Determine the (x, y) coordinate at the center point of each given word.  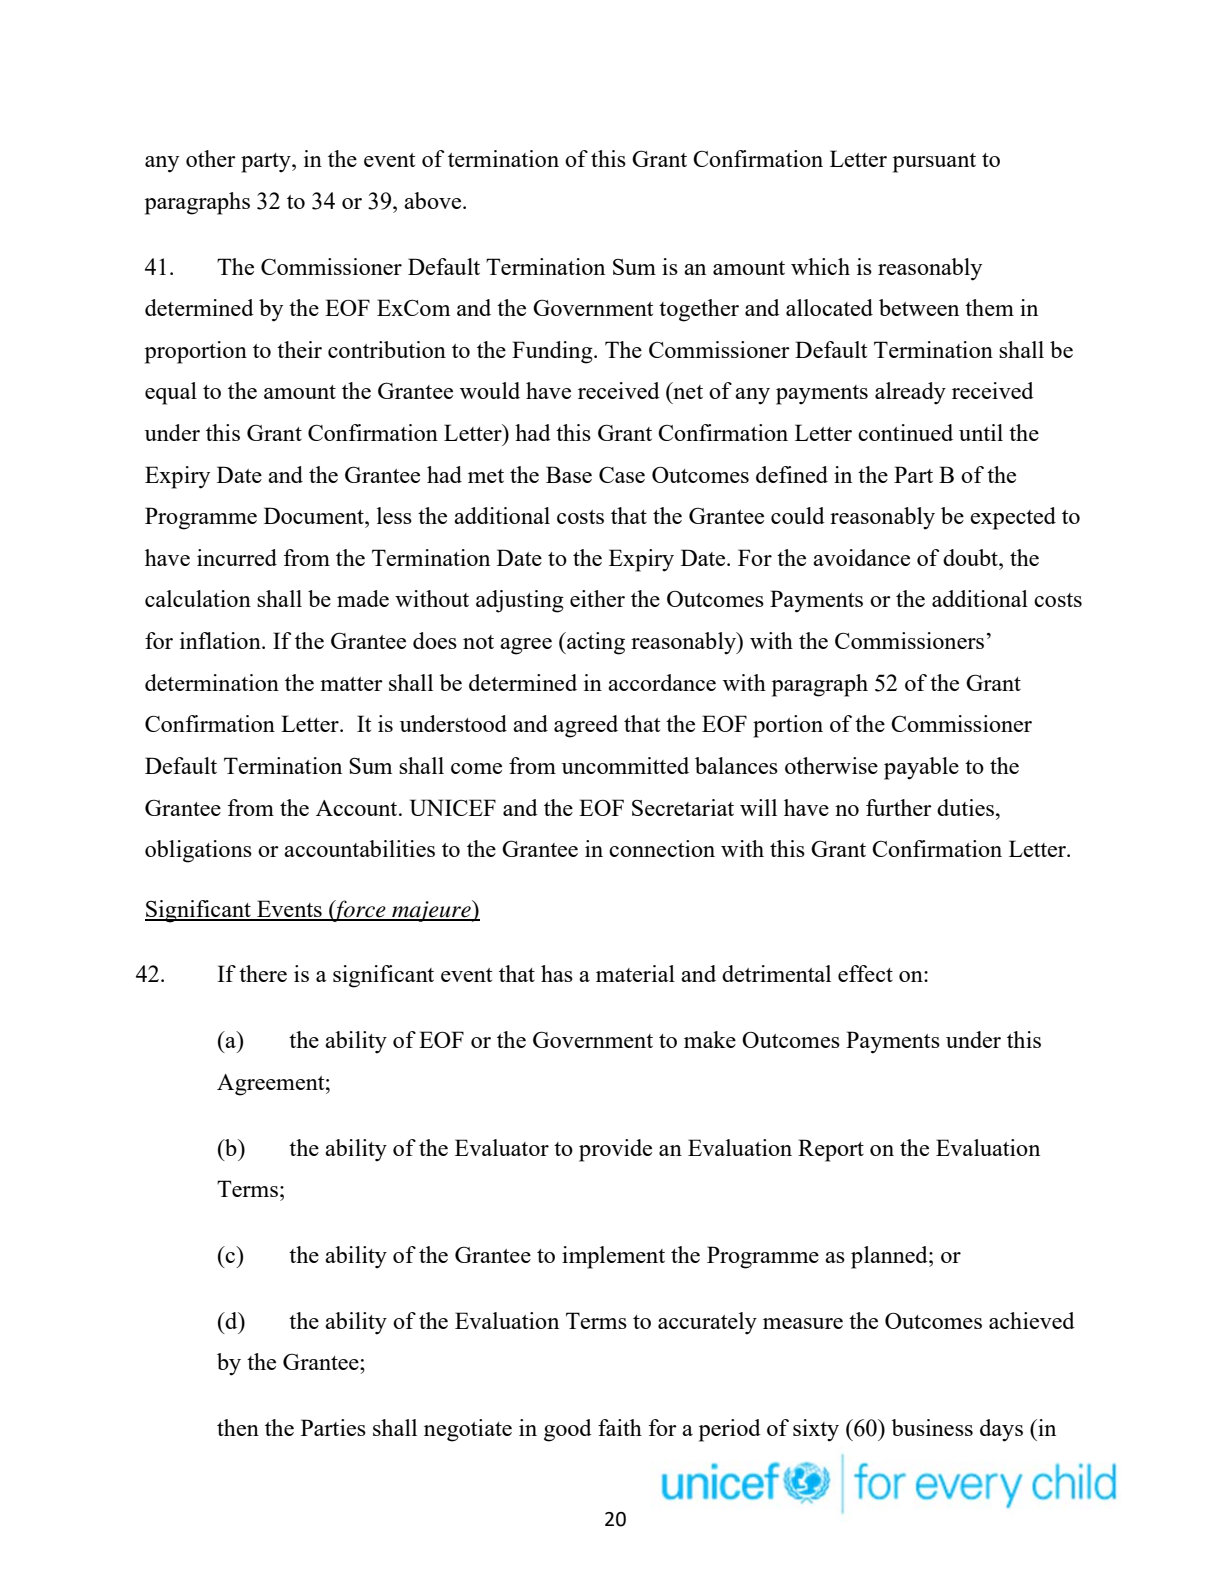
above (434, 200)
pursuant (934, 163)
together (699, 310)
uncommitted (625, 765)
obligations (198, 851)
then (238, 1427)
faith (620, 1427)
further (899, 807)
